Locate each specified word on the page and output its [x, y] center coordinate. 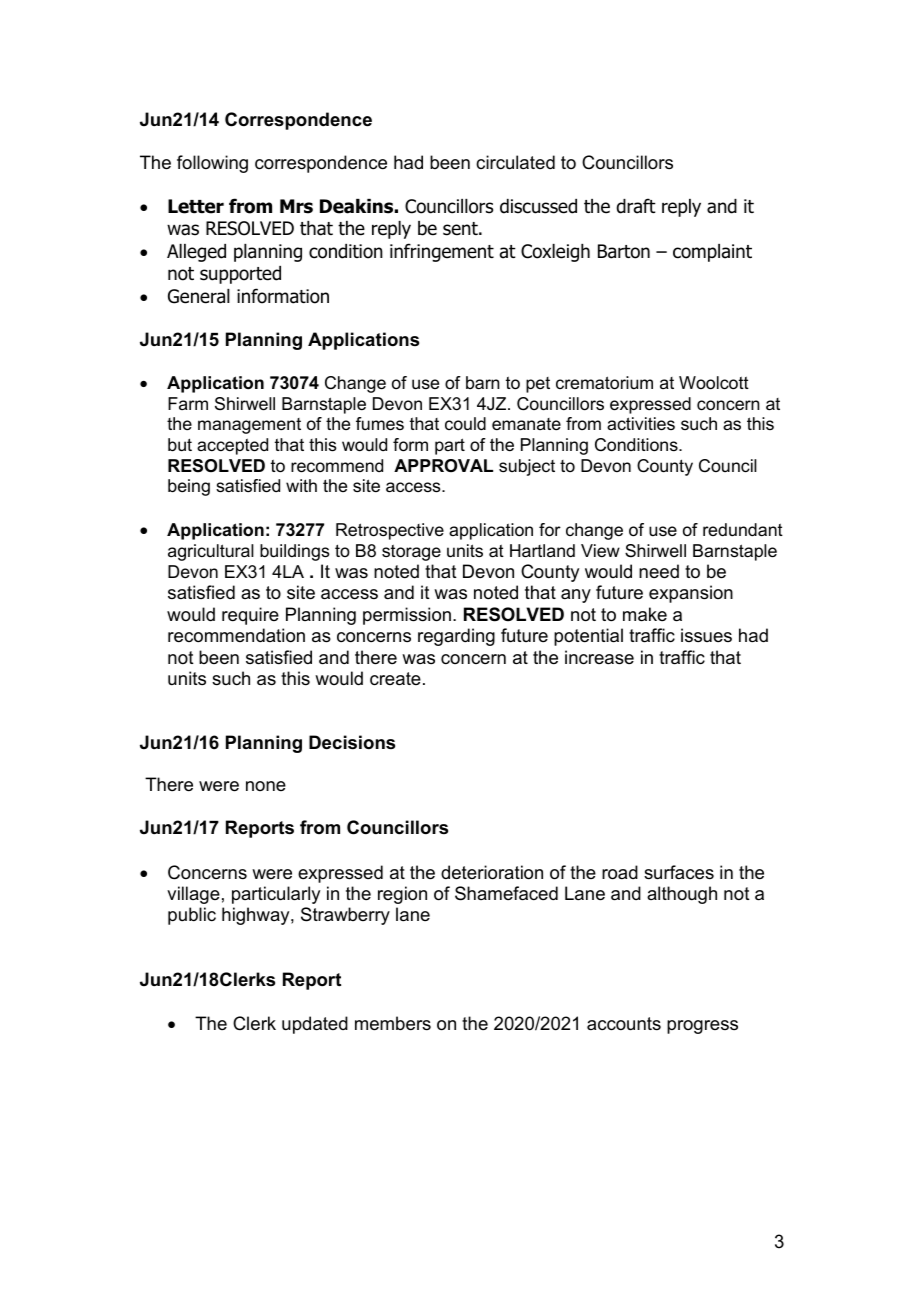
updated [315, 1025]
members [393, 1023]
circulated [515, 162]
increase [599, 657]
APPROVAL [443, 465]
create [395, 679]
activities [641, 424]
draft [636, 206]
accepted [232, 446]
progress [702, 1027]
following [212, 164]
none [266, 786]
